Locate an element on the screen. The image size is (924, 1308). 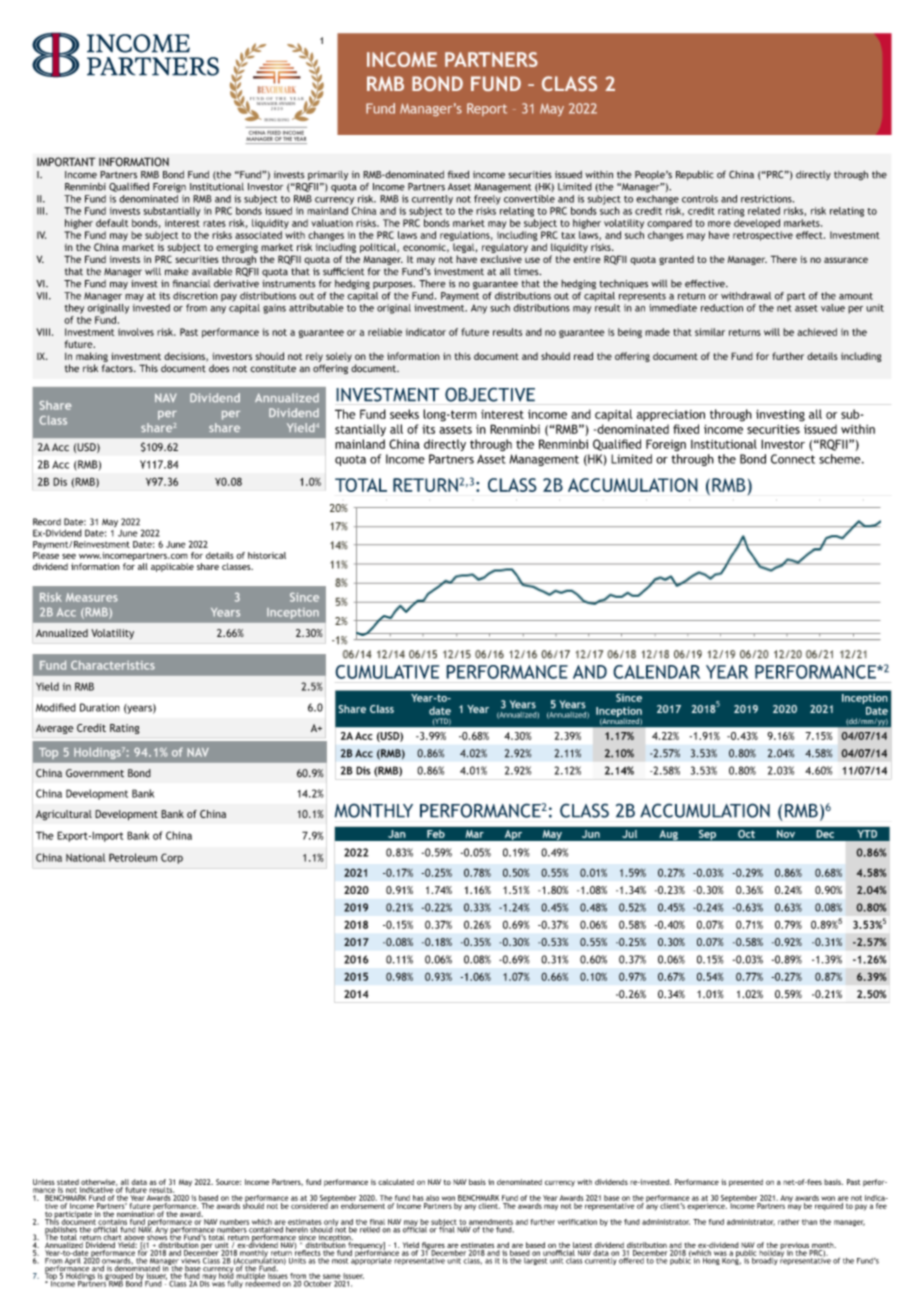
Report is located at coordinates (487, 109).
